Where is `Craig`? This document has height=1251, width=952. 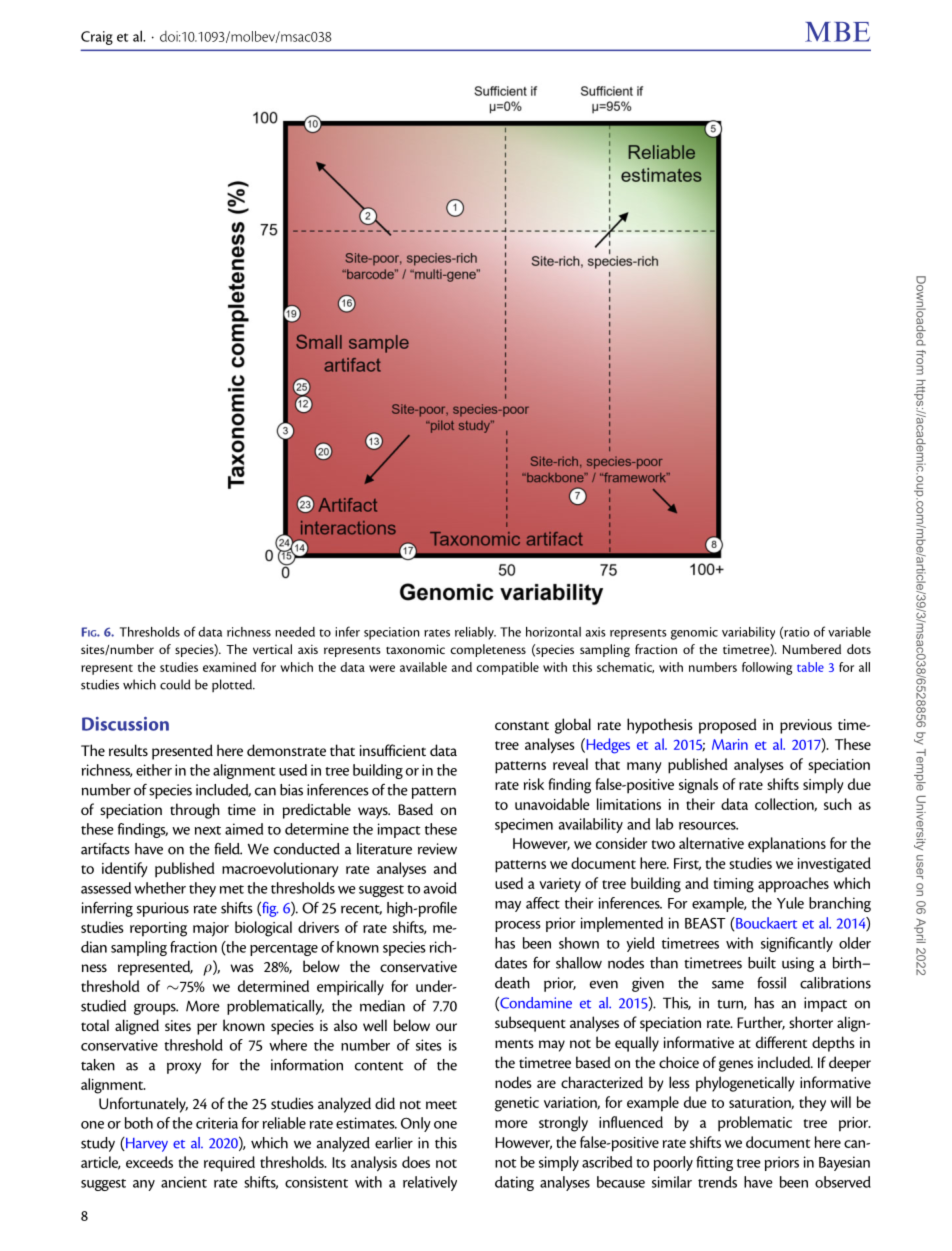
Craig is located at coordinates (97, 38).
